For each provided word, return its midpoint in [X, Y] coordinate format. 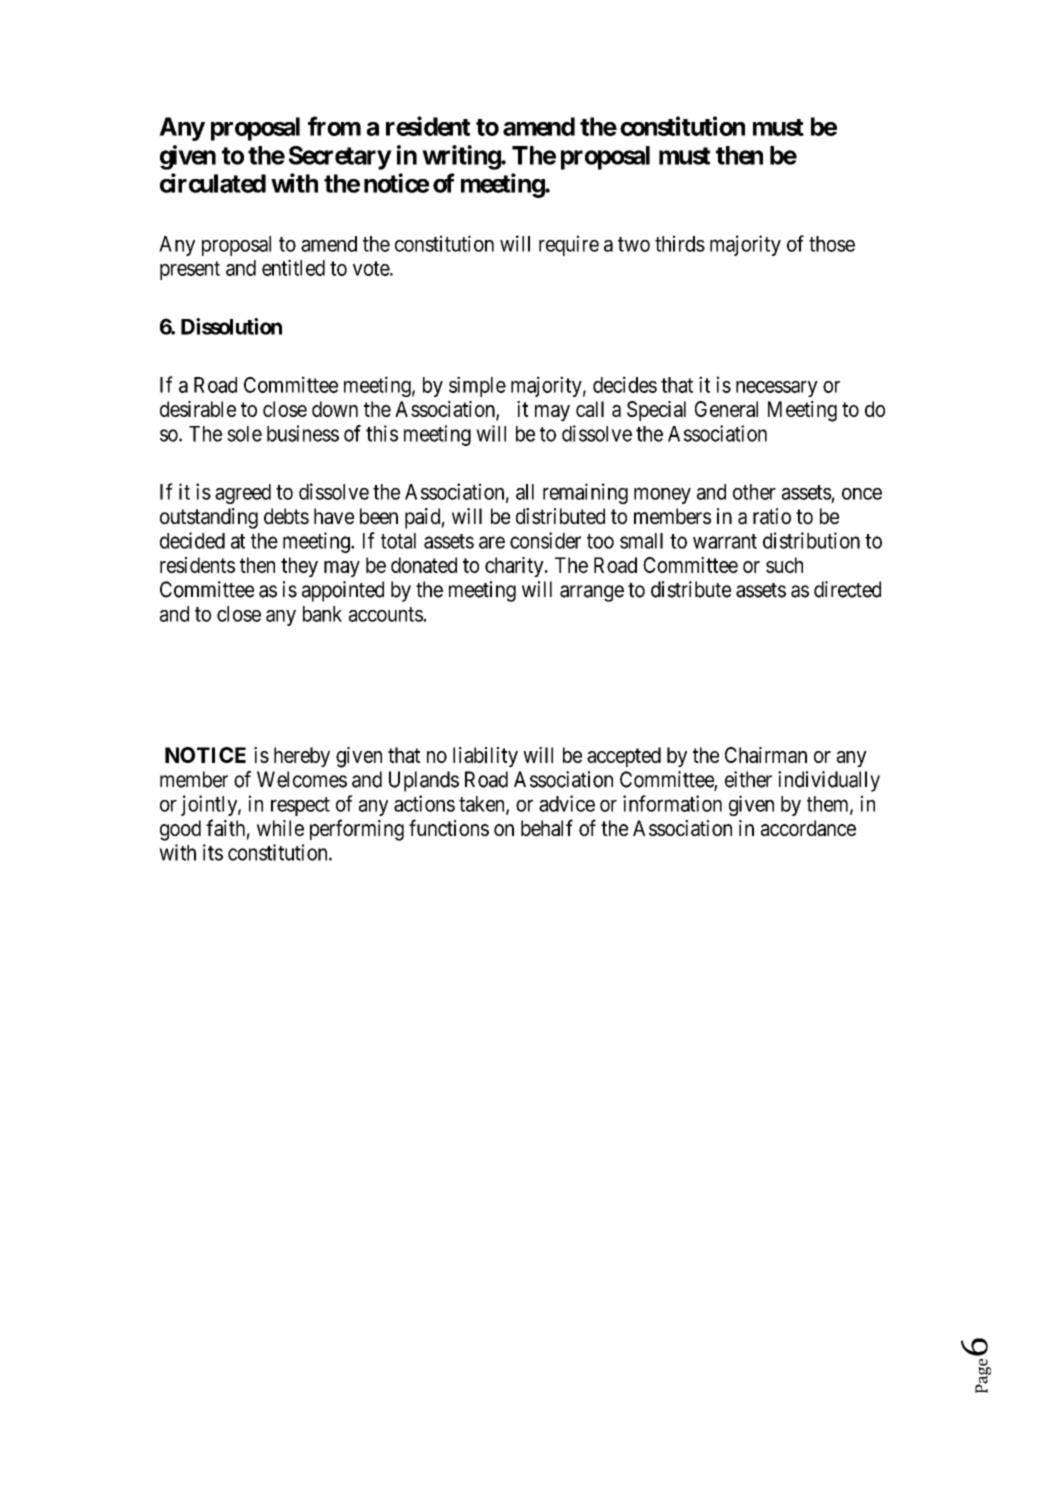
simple [477, 386]
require [569, 245]
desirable [198, 409]
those [832, 244]
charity [515, 567]
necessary [777, 389]
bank [322, 614]
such [784, 565]
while [280, 828]
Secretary [340, 158]
